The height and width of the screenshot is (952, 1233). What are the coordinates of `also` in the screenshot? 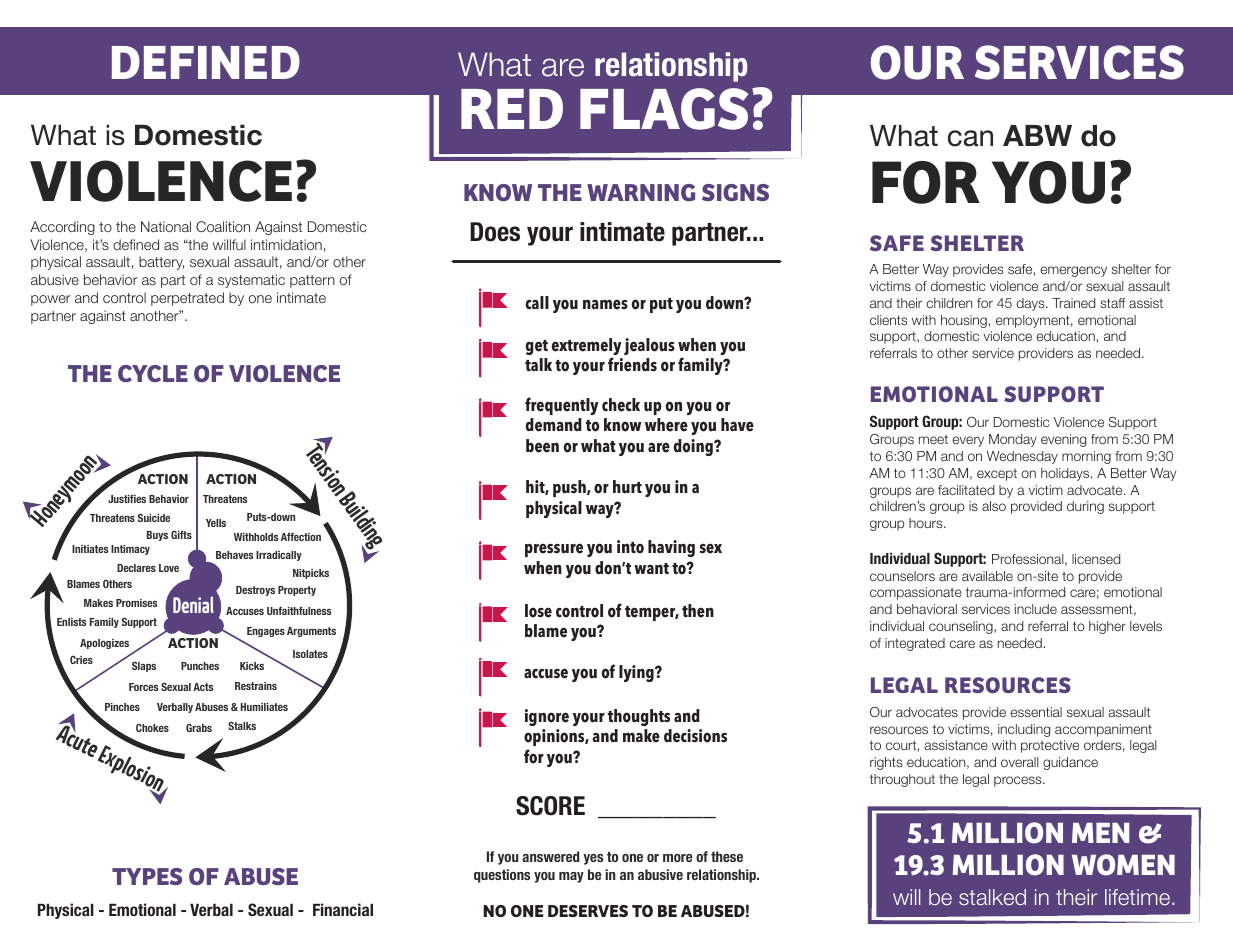 It's located at (994, 506).
